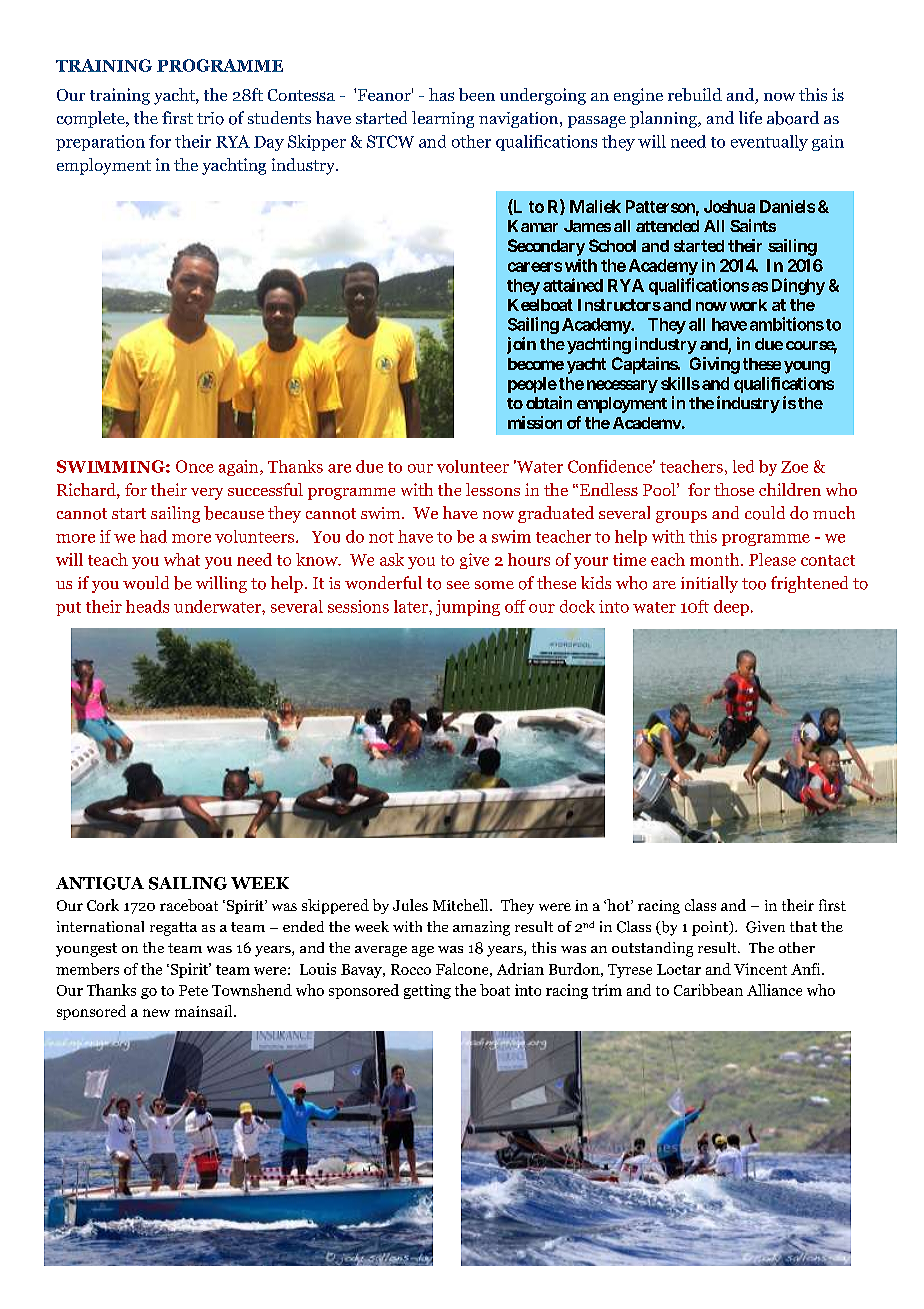 This page has height=1309, width=924. What do you see at coordinates (750, 117) in the page?
I see `life` at bounding box center [750, 117].
